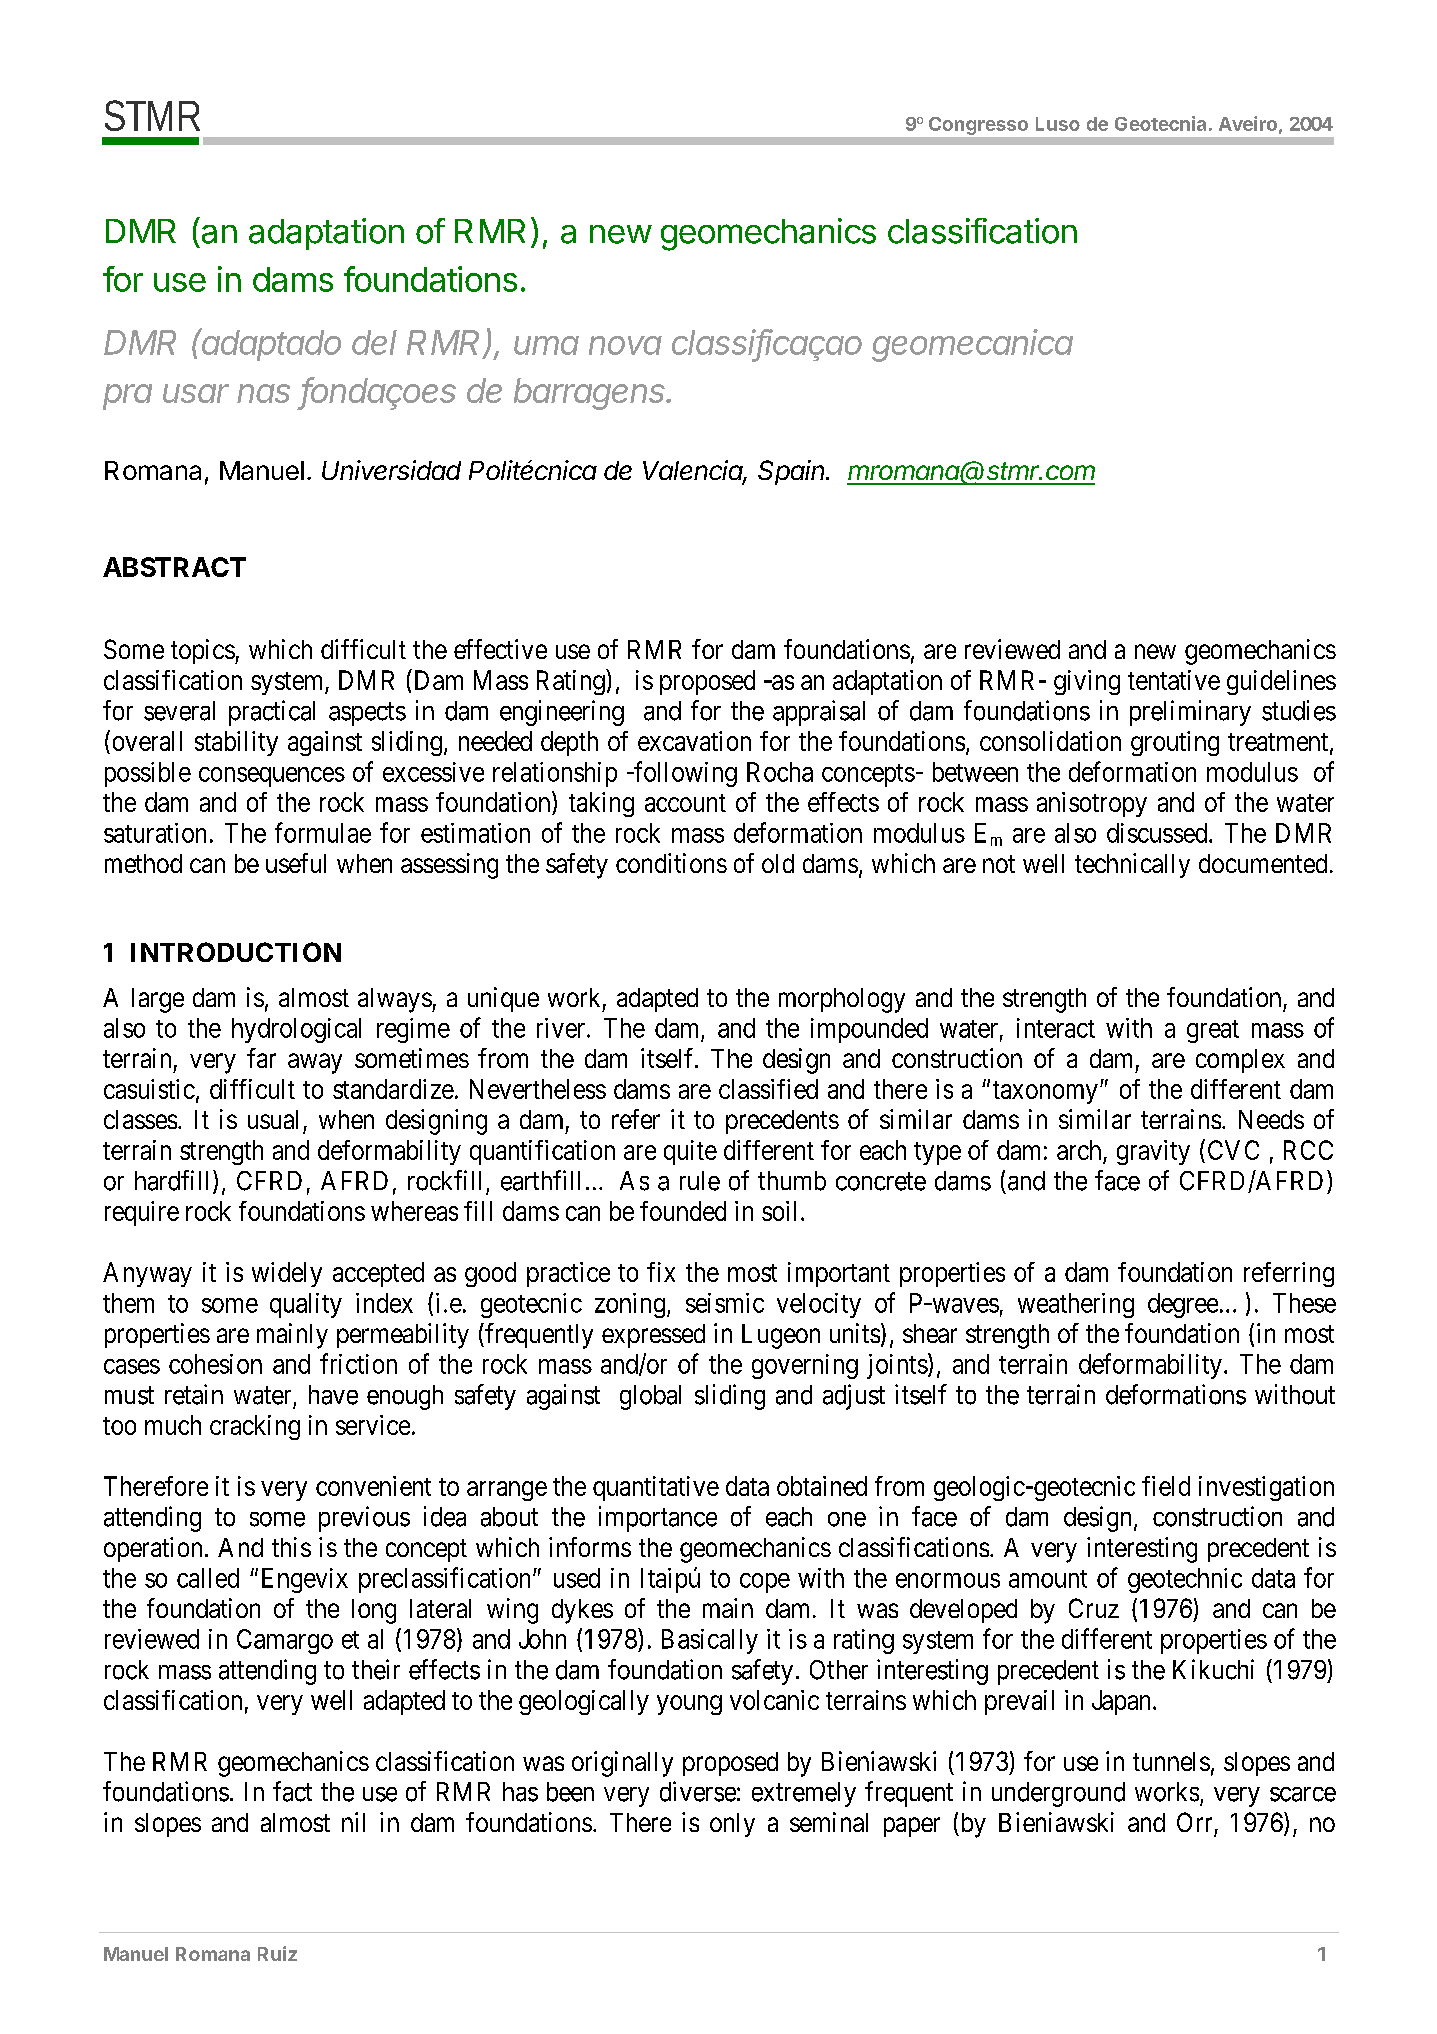 This screenshot has height=2034, width=1437. What do you see at coordinates (625, 345) in the screenshot?
I see `nova` at bounding box center [625, 345].
